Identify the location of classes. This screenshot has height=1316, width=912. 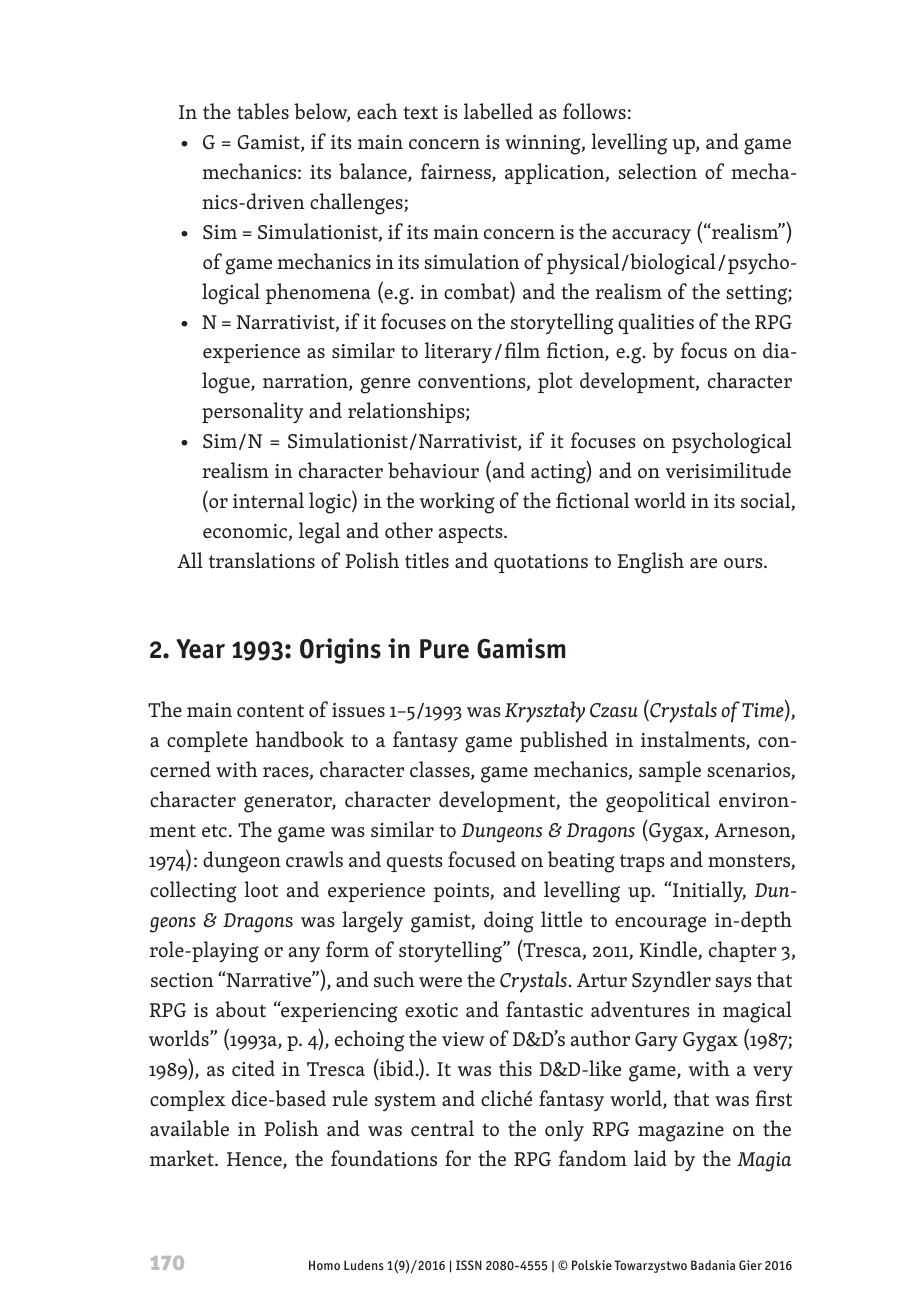
(441, 770).
